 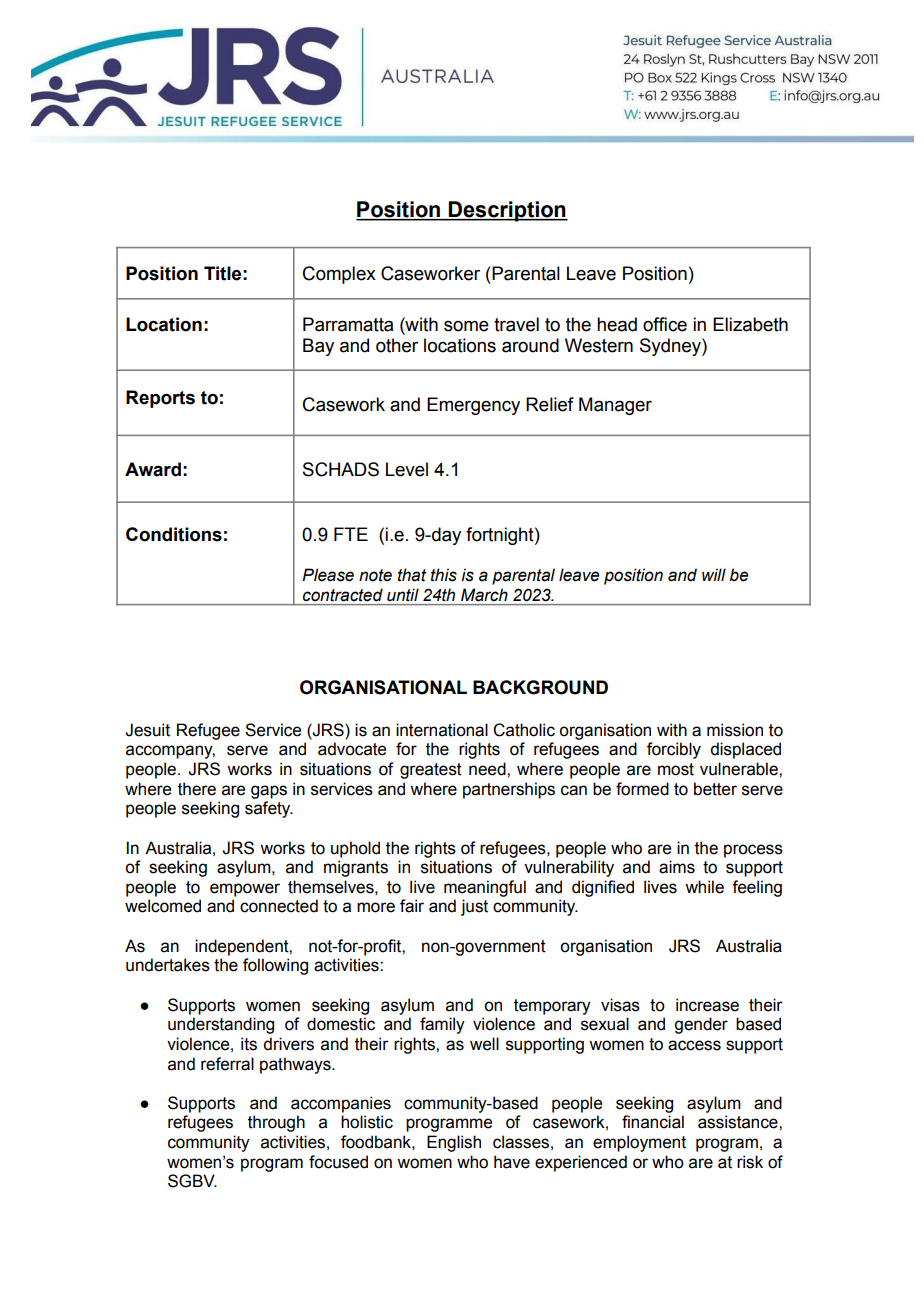 What do you see at coordinates (454, 1143) in the screenshot?
I see `English` at bounding box center [454, 1143].
